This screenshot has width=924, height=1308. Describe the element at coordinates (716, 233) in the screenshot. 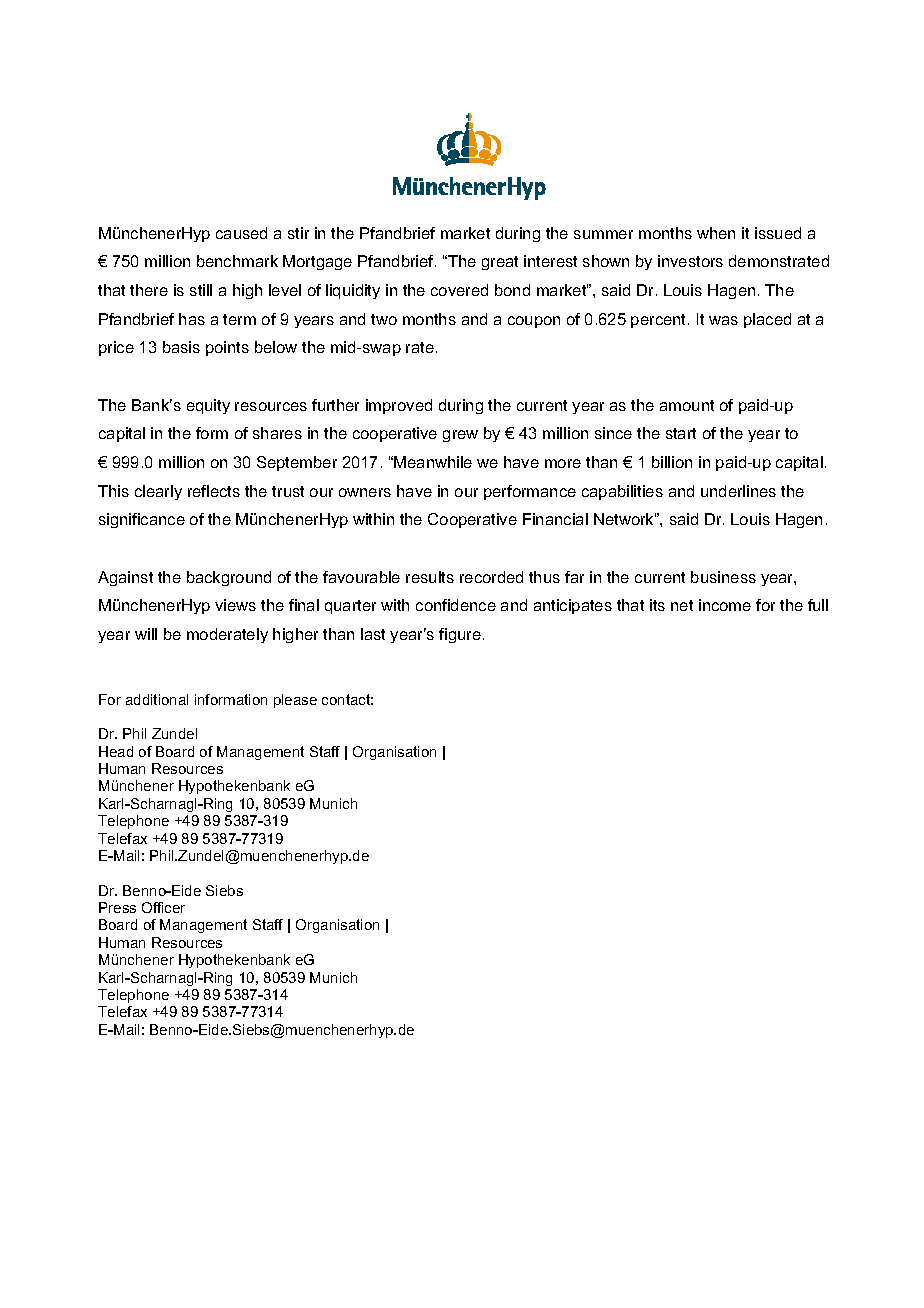

I see `when` at that location.
